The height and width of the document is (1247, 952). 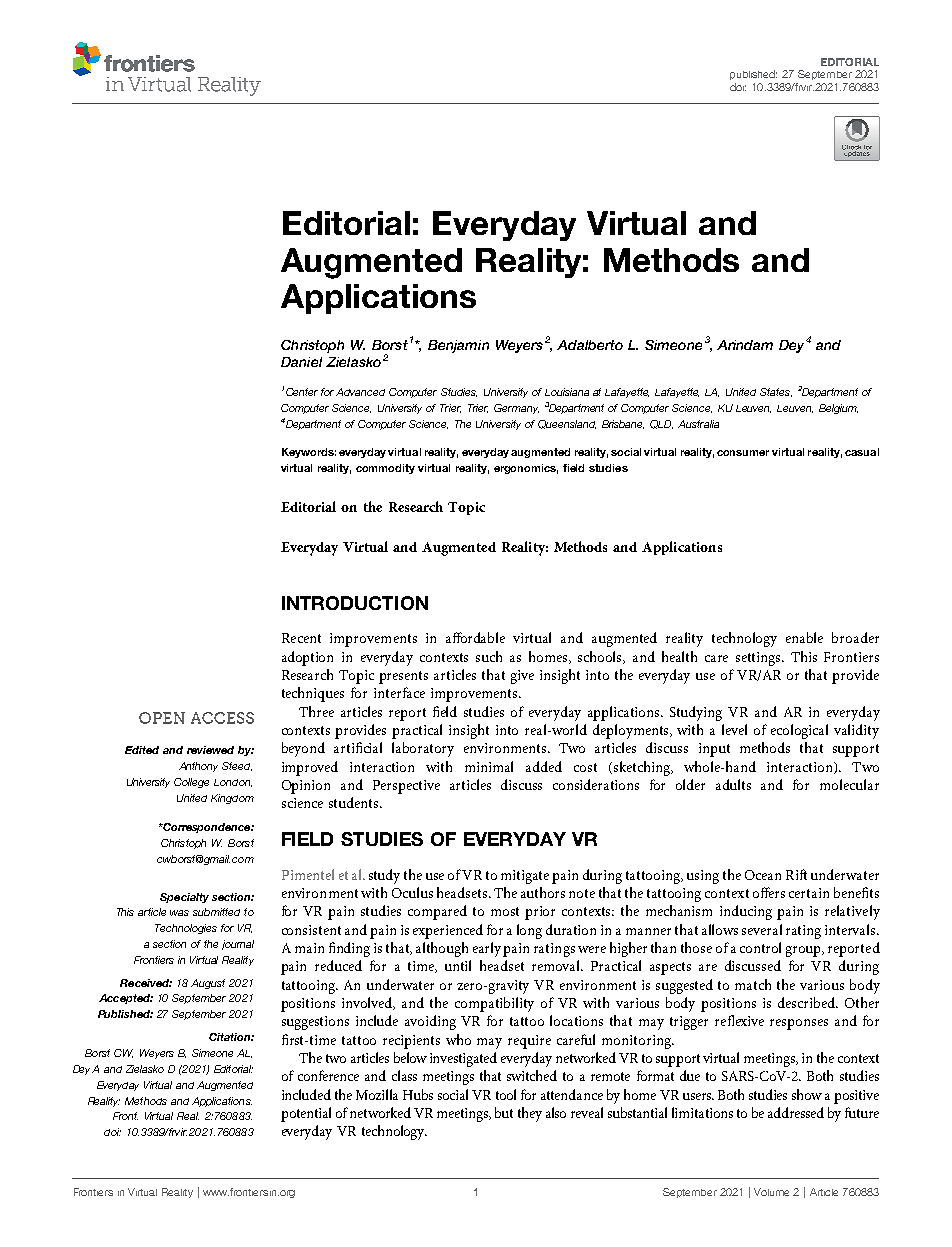 I want to click on Recent, so click(x=301, y=638).
